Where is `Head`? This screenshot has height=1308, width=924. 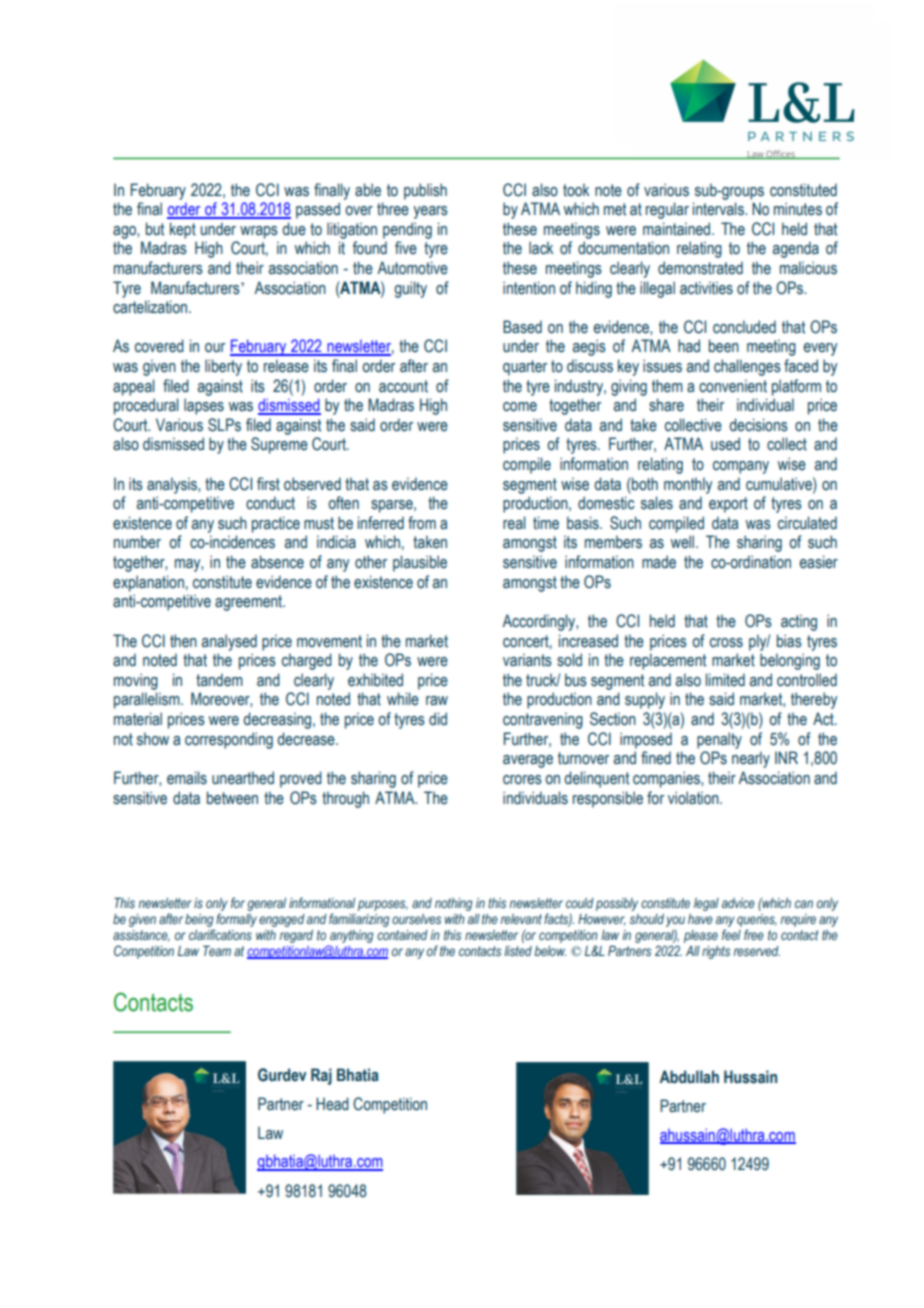 Head is located at coordinates (332, 1104).
